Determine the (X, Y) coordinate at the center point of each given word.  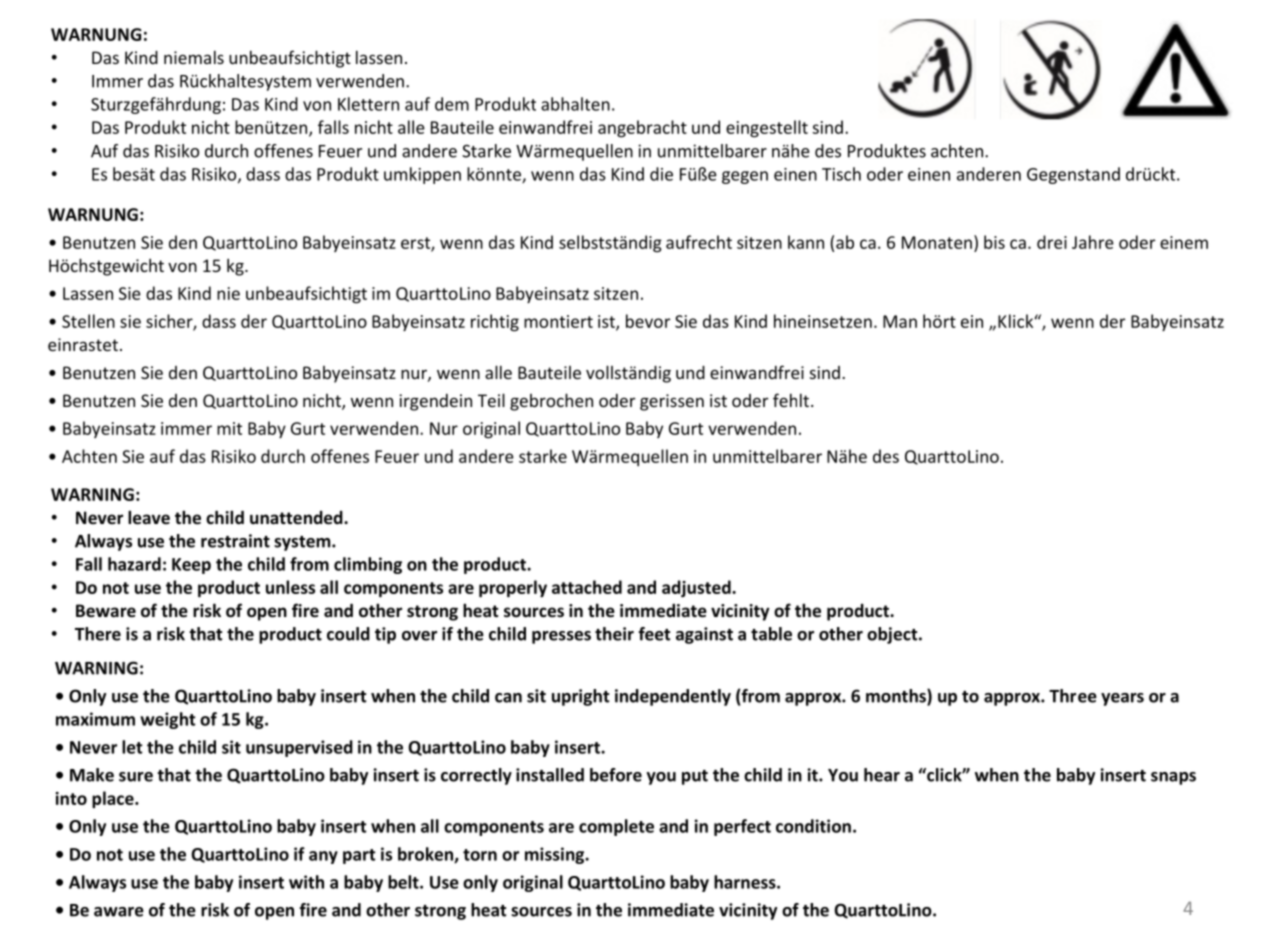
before (616, 775)
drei (1052, 242)
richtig (495, 323)
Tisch (841, 174)
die (661, 174)
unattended (297, 518)
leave (149, 517)
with (306, 882)
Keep (191, 566)
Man (900, 321)
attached (587, 587)
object (893, 635)
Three (1073, 696)
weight (168, 720)
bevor (648, 321)
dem (452, 104)
